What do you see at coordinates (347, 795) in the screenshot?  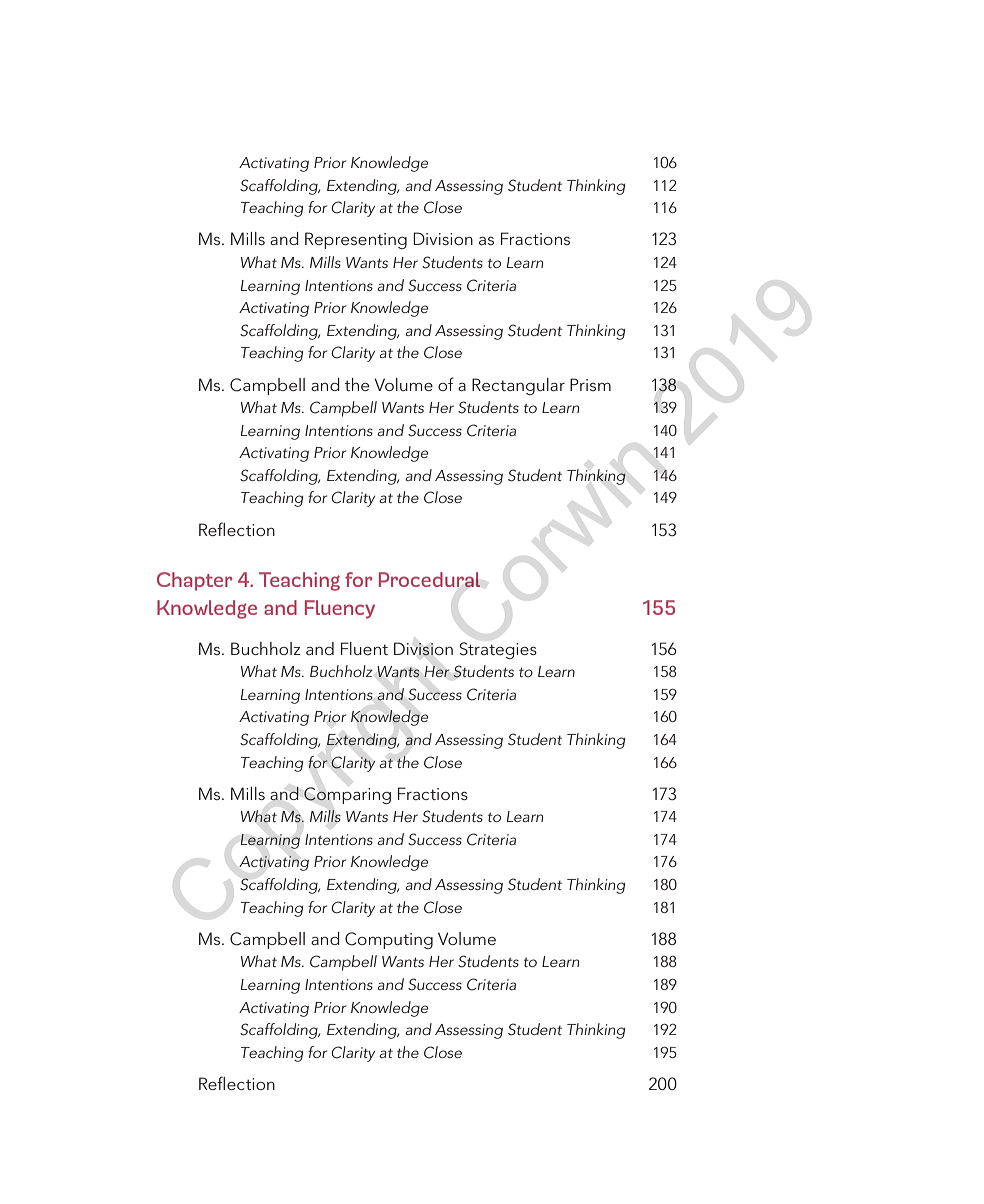 I see `Comparing` at bounding box center [347, 795].
